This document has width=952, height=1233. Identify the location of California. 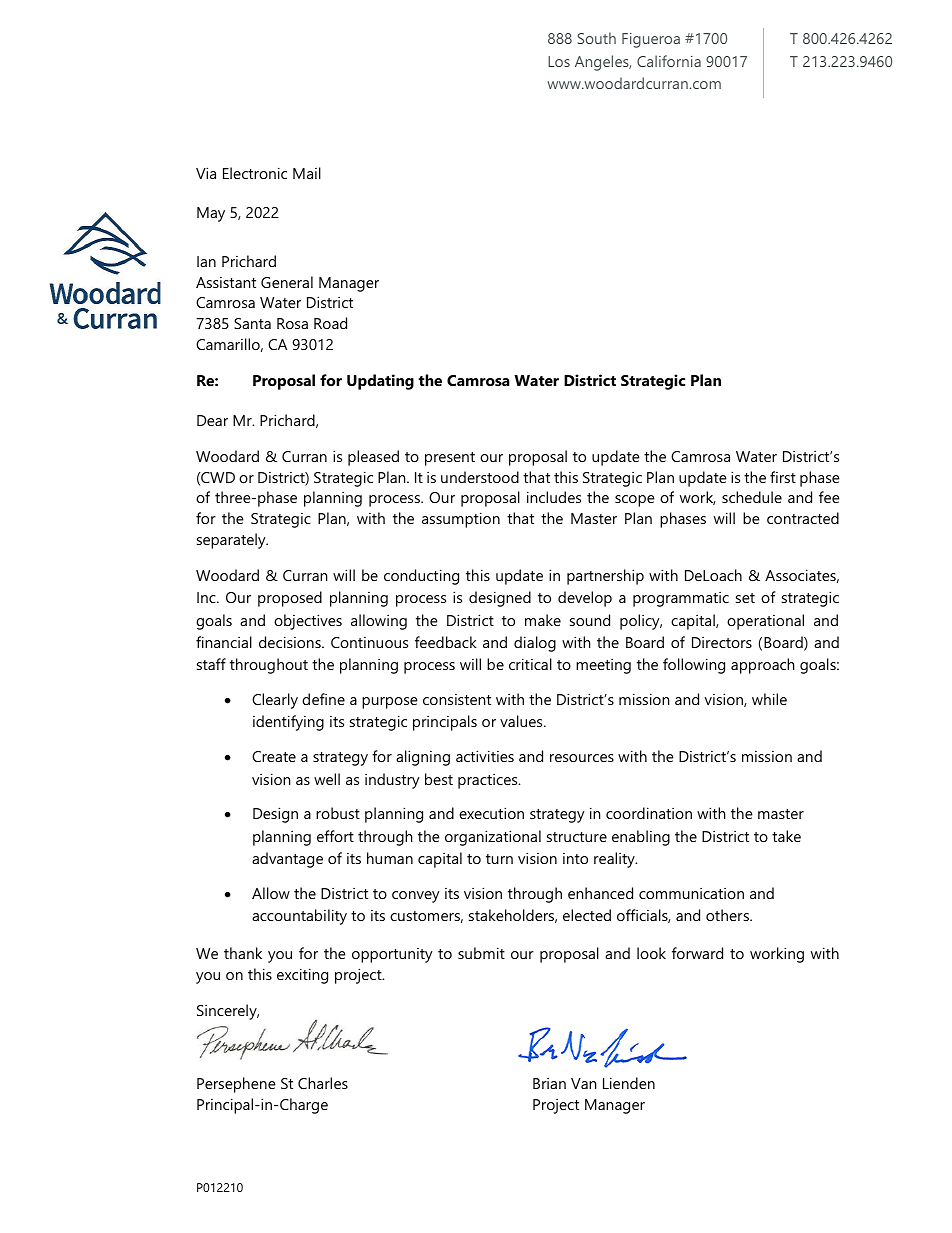
(669, 61).
